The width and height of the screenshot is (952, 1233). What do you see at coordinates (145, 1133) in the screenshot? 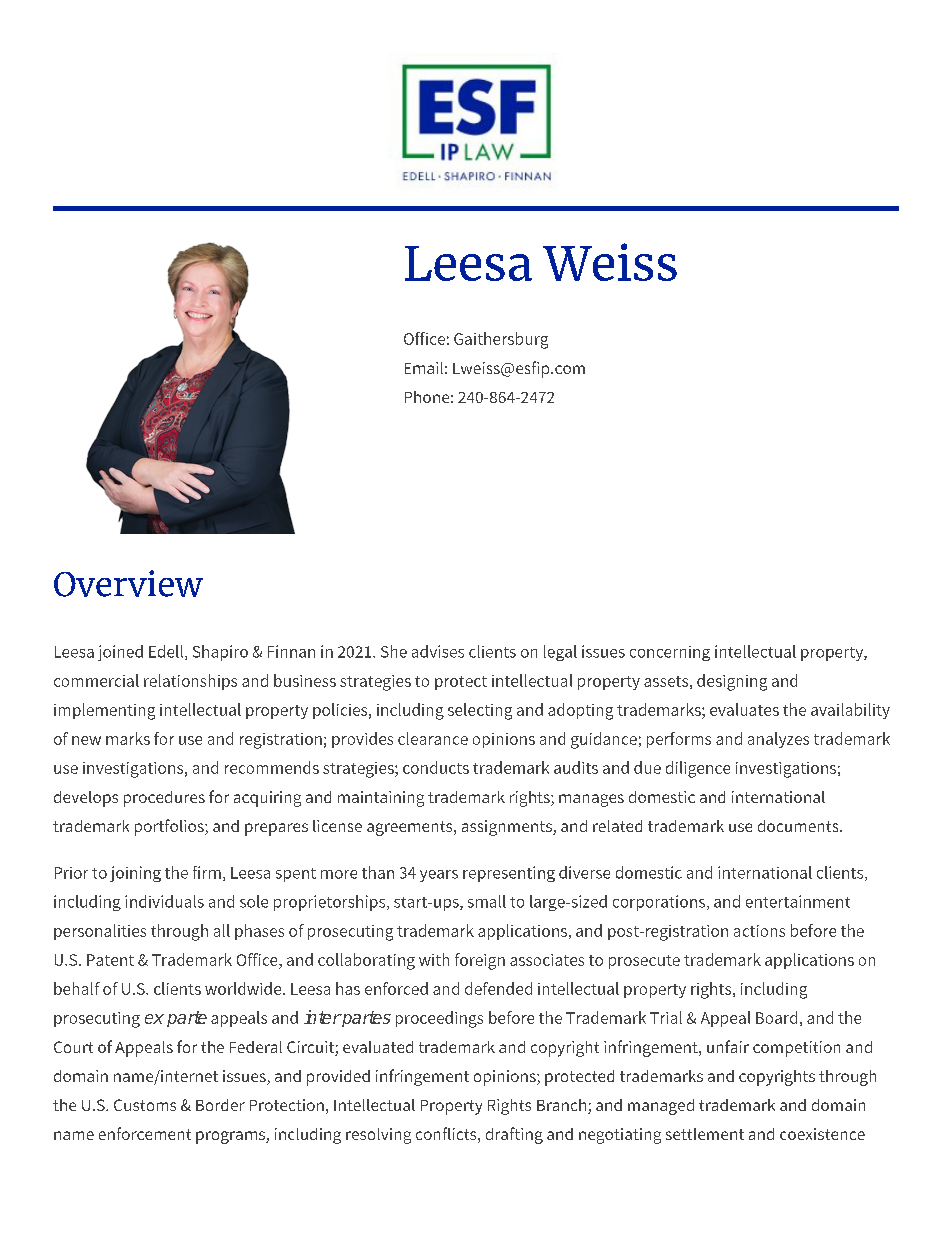
I see `enforcement` at bounding box center [145, 1133].
